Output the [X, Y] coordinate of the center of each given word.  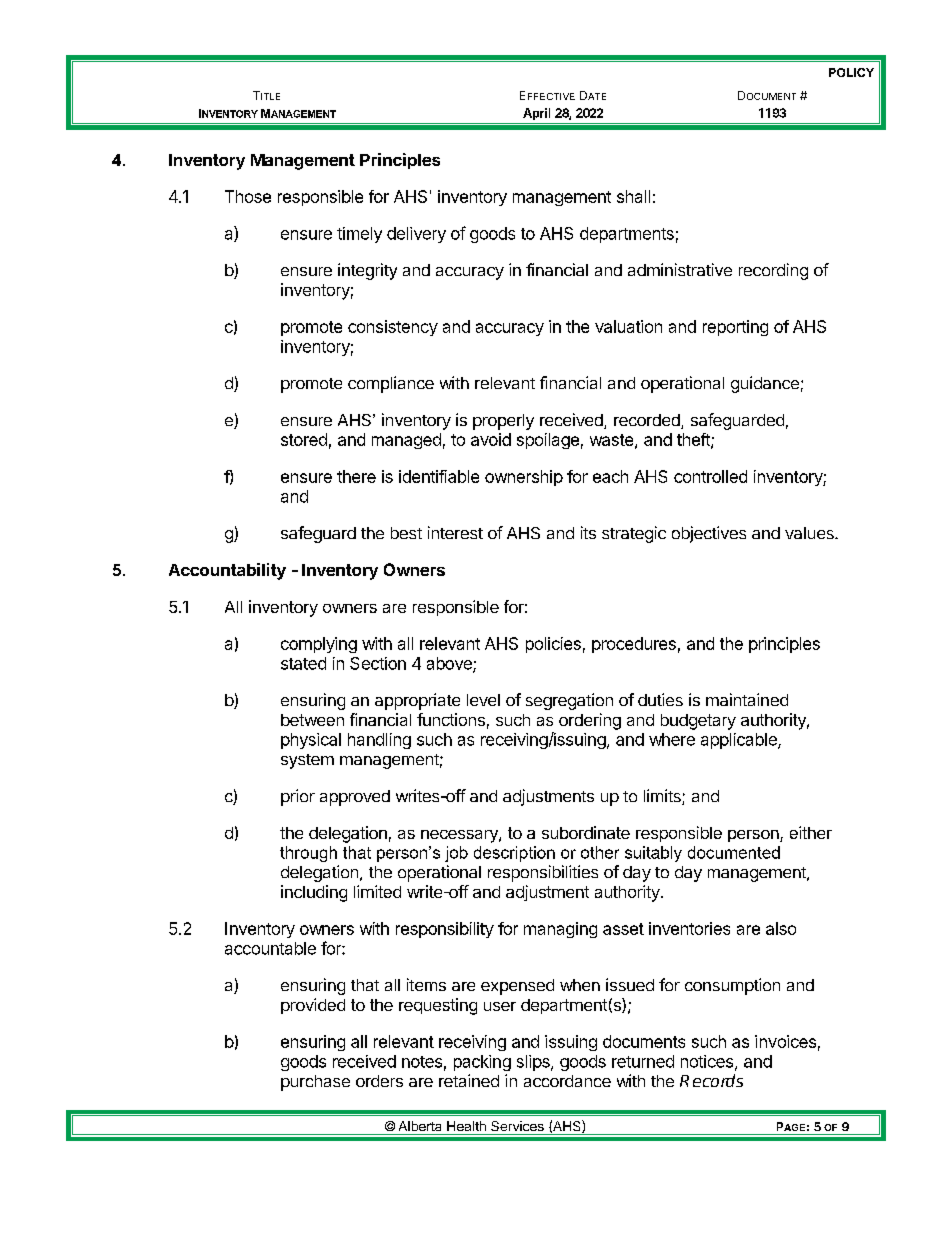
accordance [567, 1081]
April [536, 114]
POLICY [851, 72]
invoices [785, 1041]
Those [248, 196]
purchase [315, 1083]
